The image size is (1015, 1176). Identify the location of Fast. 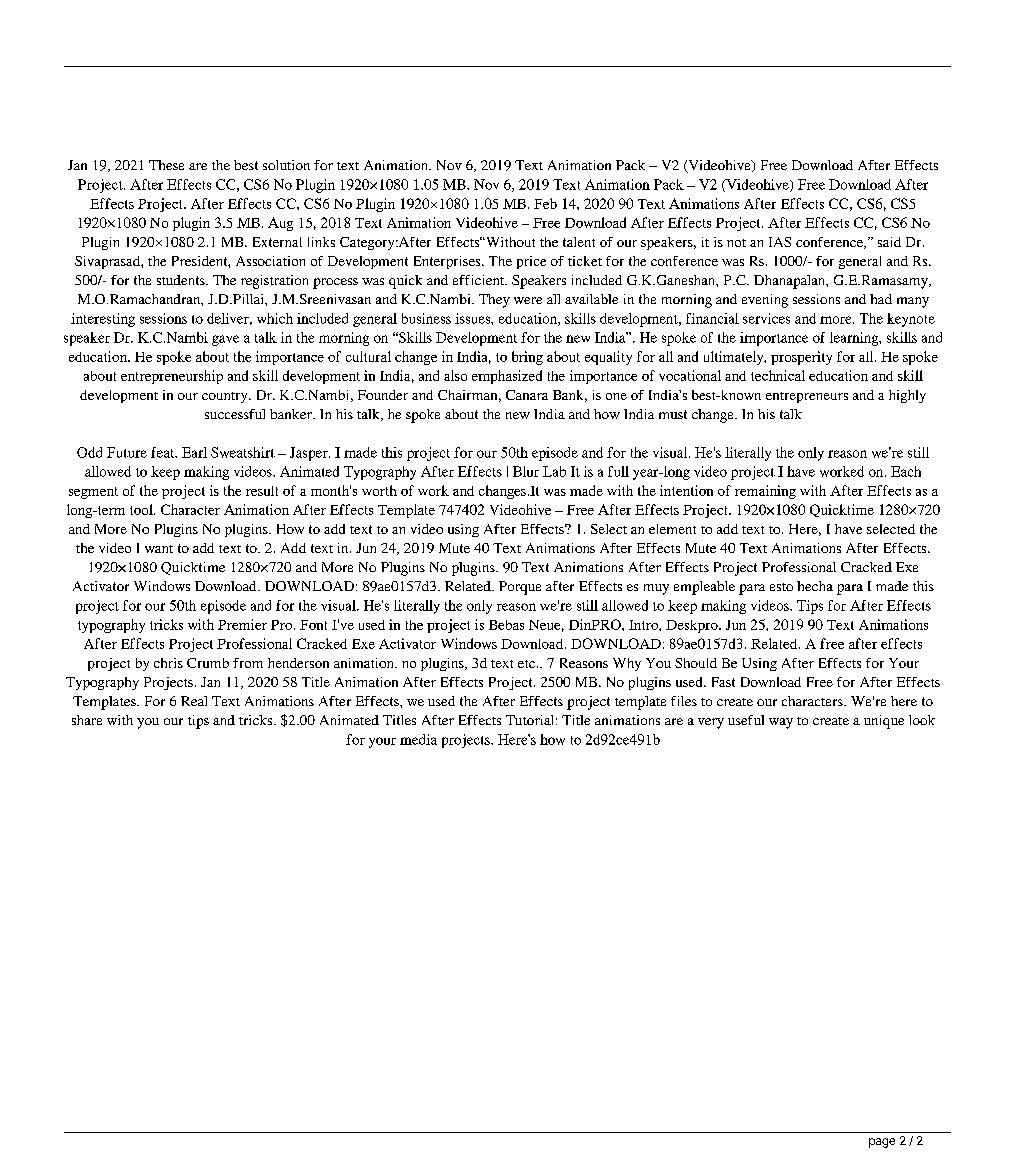
(723, 682).
